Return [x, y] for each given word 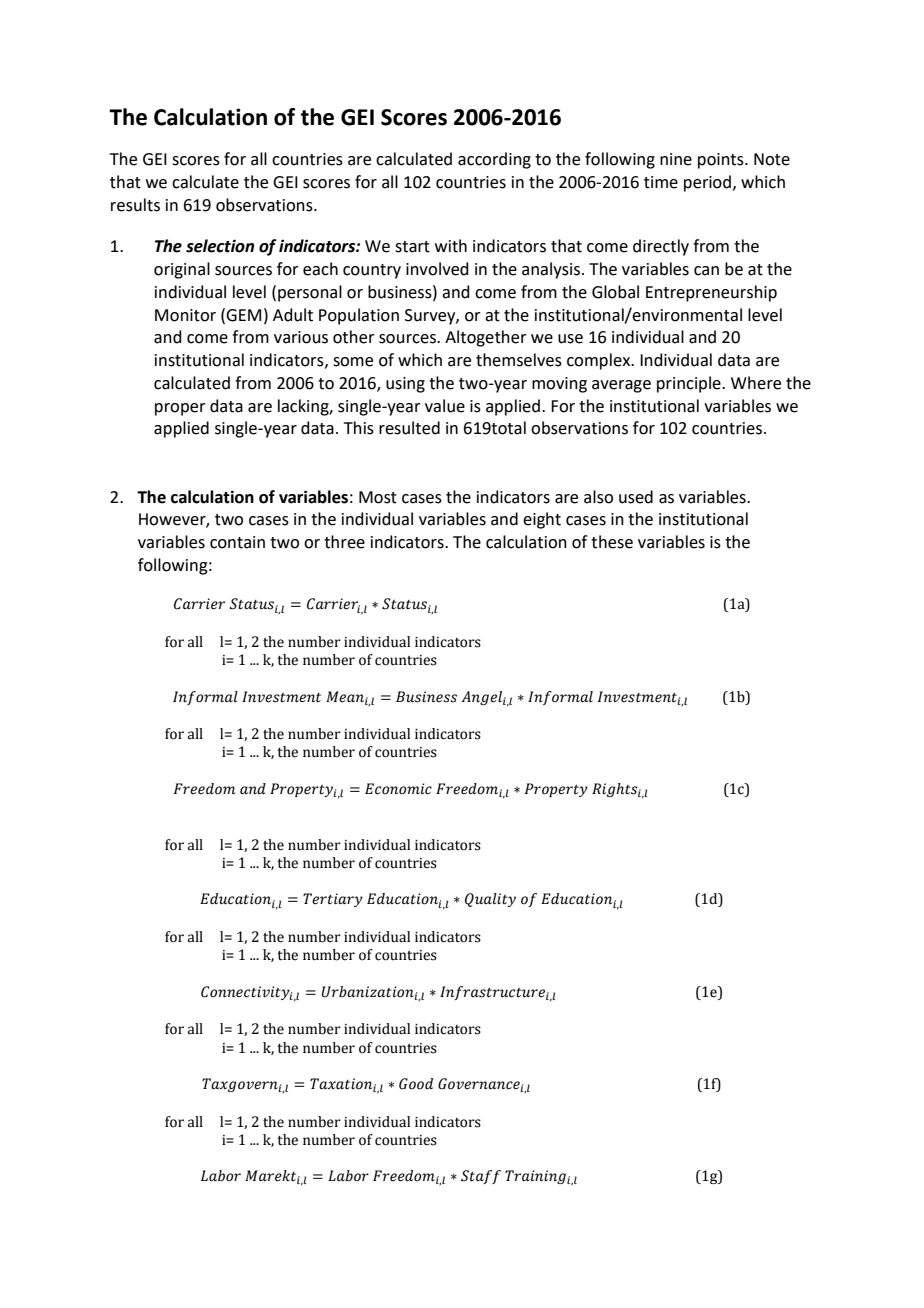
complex [600, 361]
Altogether [486, 338]
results [135, 205]
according [494, 160]
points [722, 161]
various [301, 337]
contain [237, 542]
